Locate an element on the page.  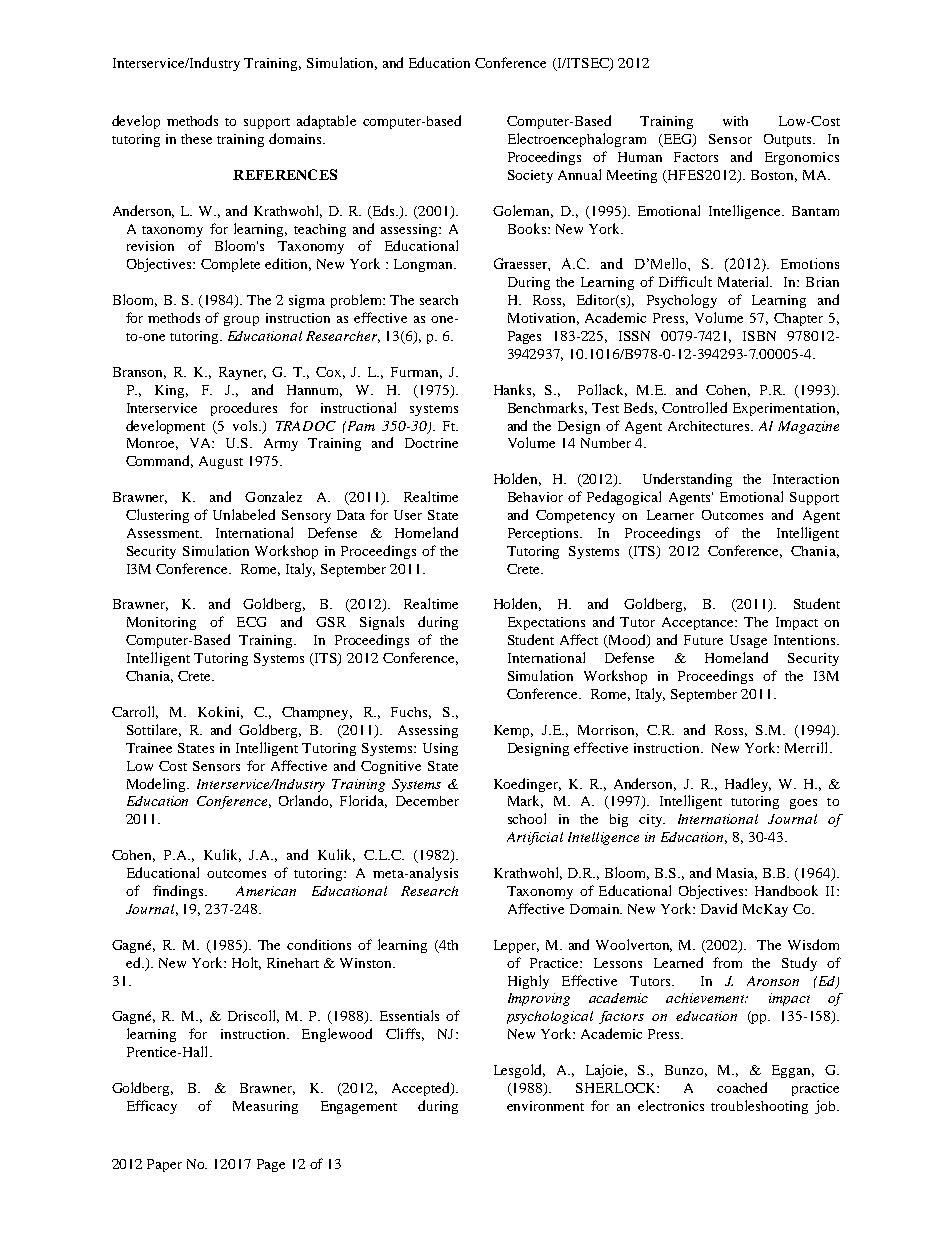
Usage is located at coordinates (748, 641).
